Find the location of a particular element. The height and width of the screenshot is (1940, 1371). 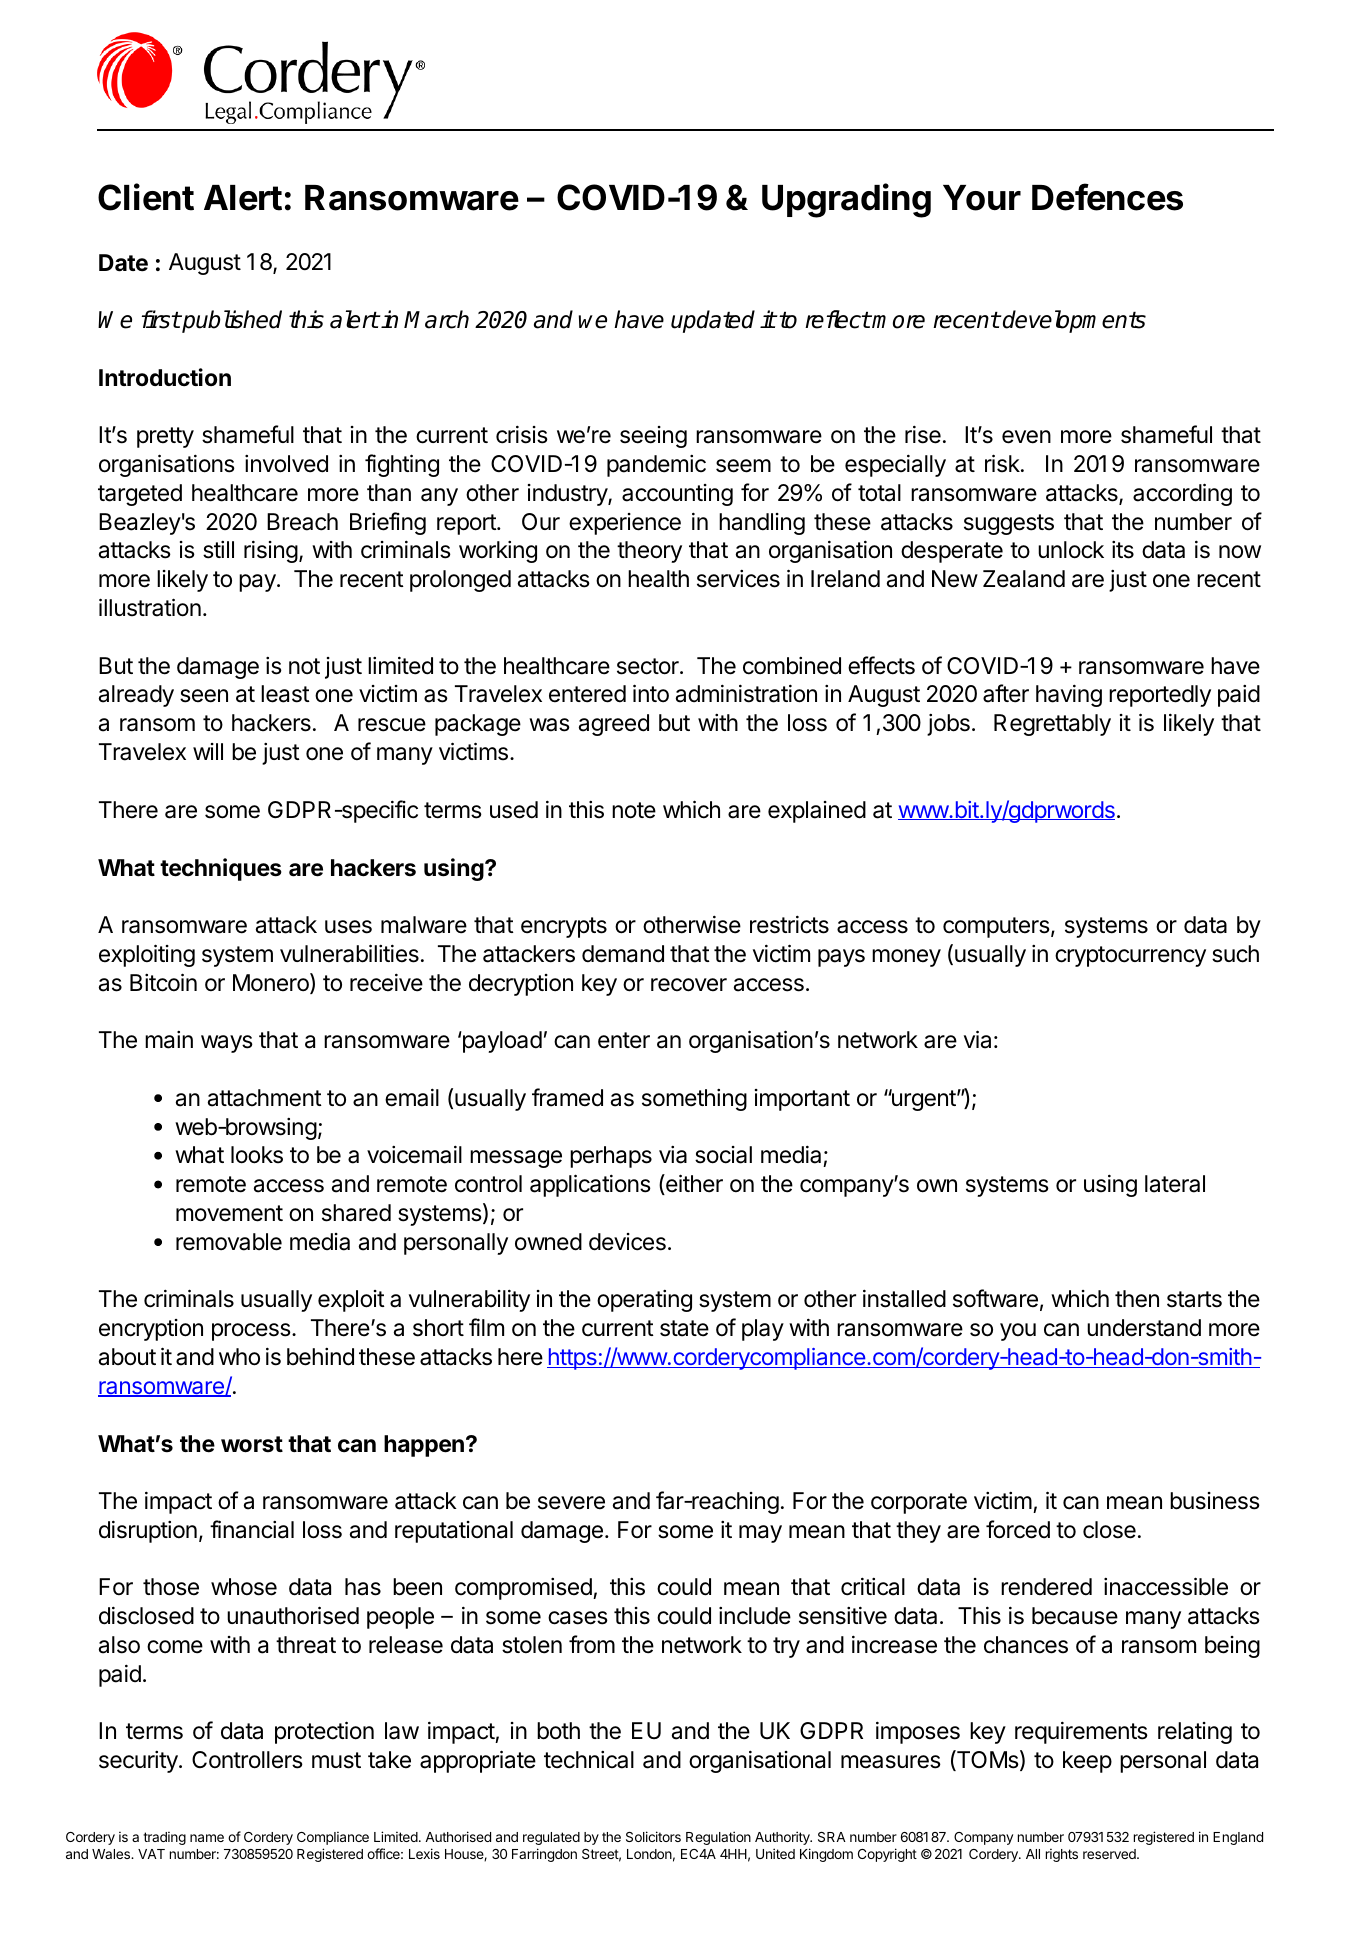

sector is located at coordinates (649, 666).
